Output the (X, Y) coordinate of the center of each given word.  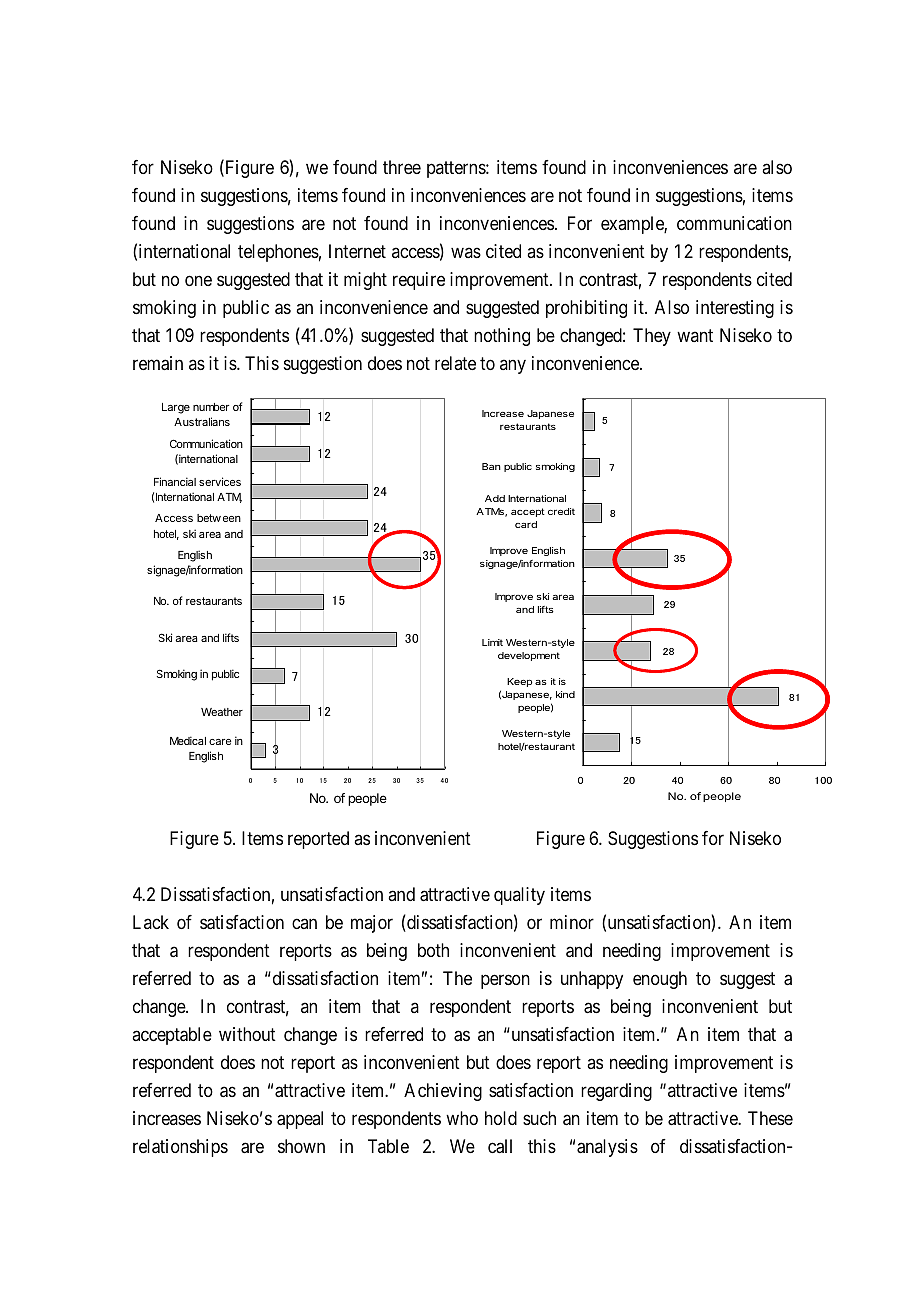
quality (519, 896)
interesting (735, 309)
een (232, 519)
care (220, 742)
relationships (180, 1148)
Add (495, 498)
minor (572, 922)
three (402, 167)
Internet (357, 251)
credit (561, 511)
